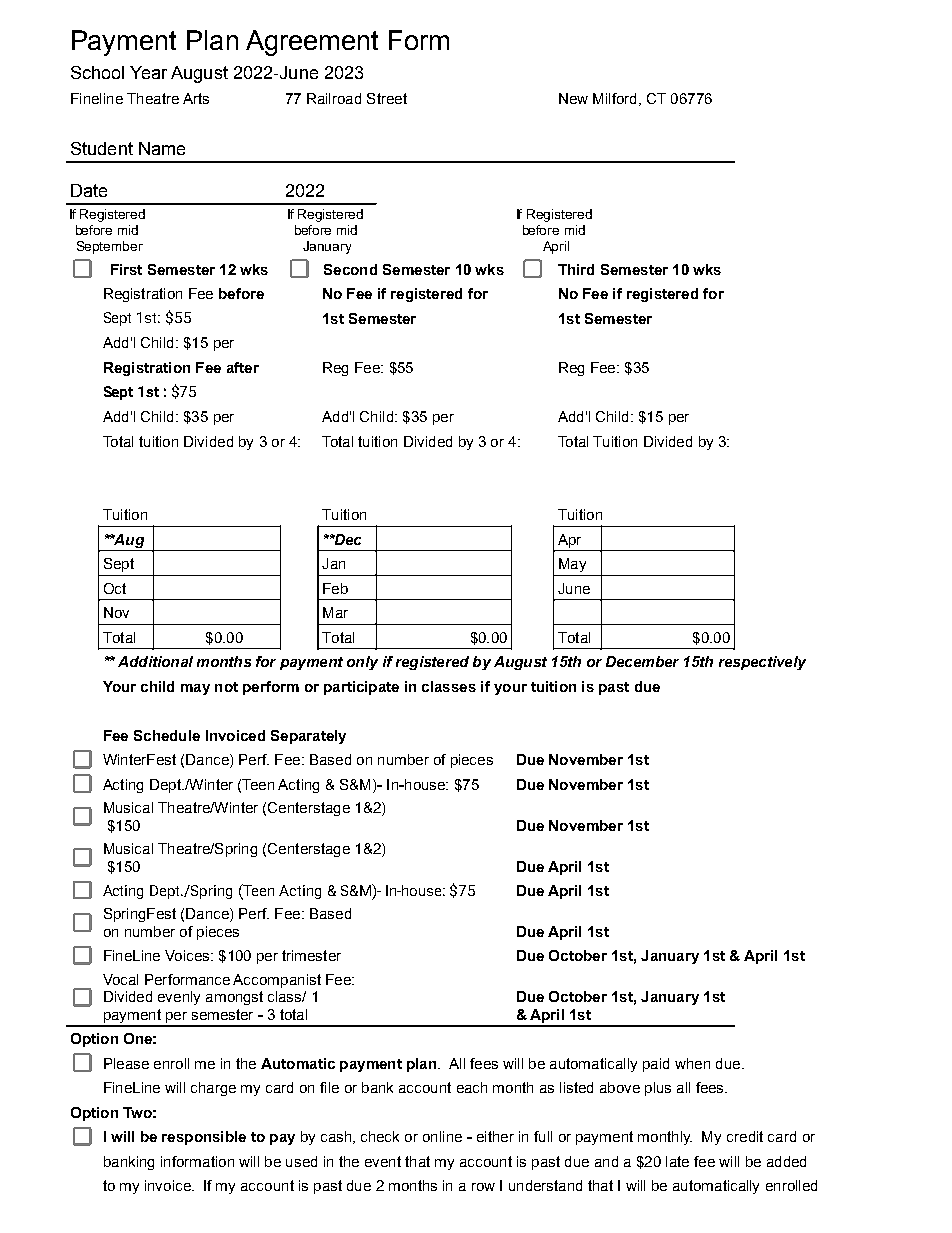 The width and height of the image is (952, 1233). What do you see at coordinates (442, 1136) in the image?
I see `online` at bounding box center [442, 1136].
